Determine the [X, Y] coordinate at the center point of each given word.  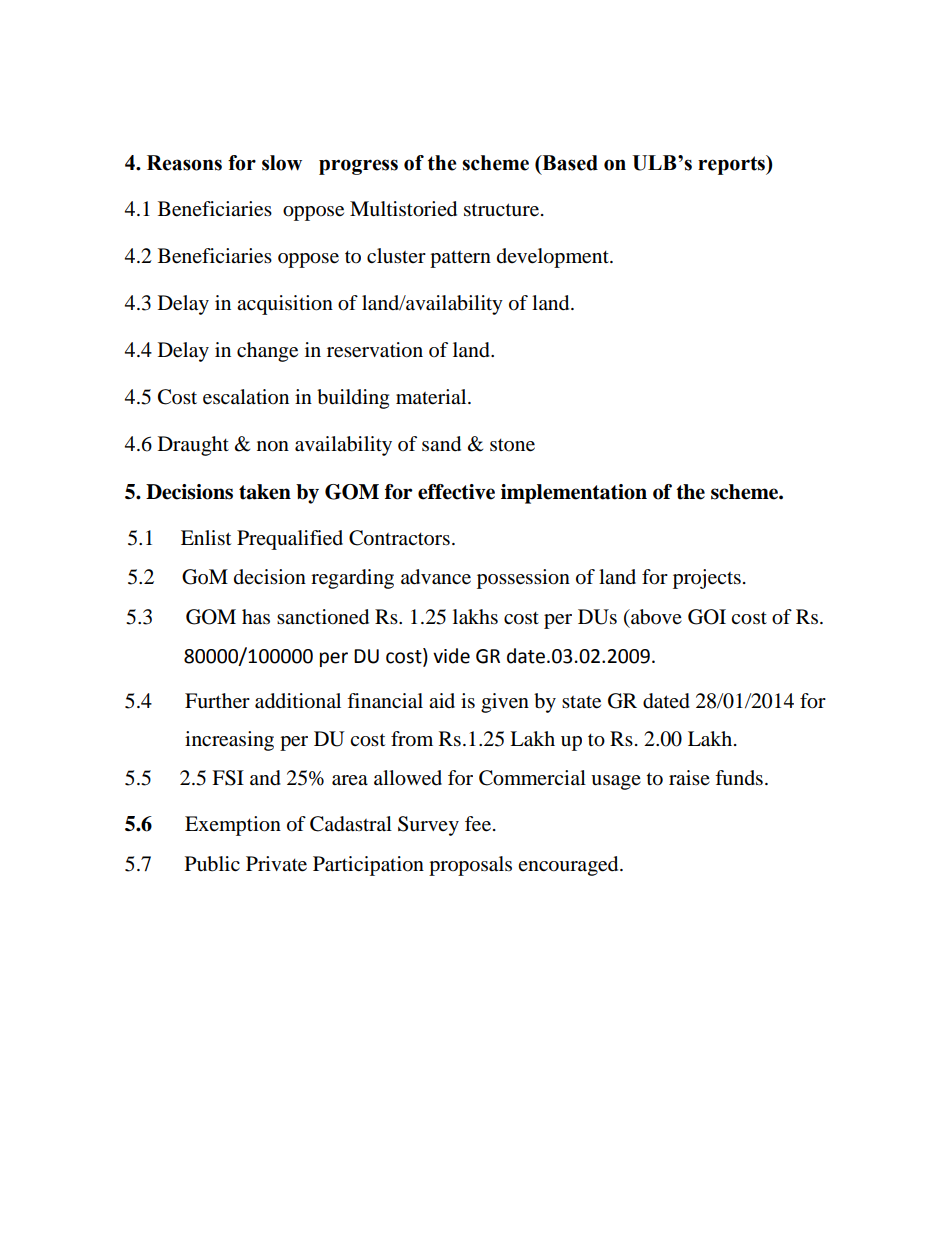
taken [265, 492]
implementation [574, 494]
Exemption [233, 826]
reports [732, 165]
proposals [470, 866]
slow [282, 163]
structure [503, 210]
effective [456, 492]
